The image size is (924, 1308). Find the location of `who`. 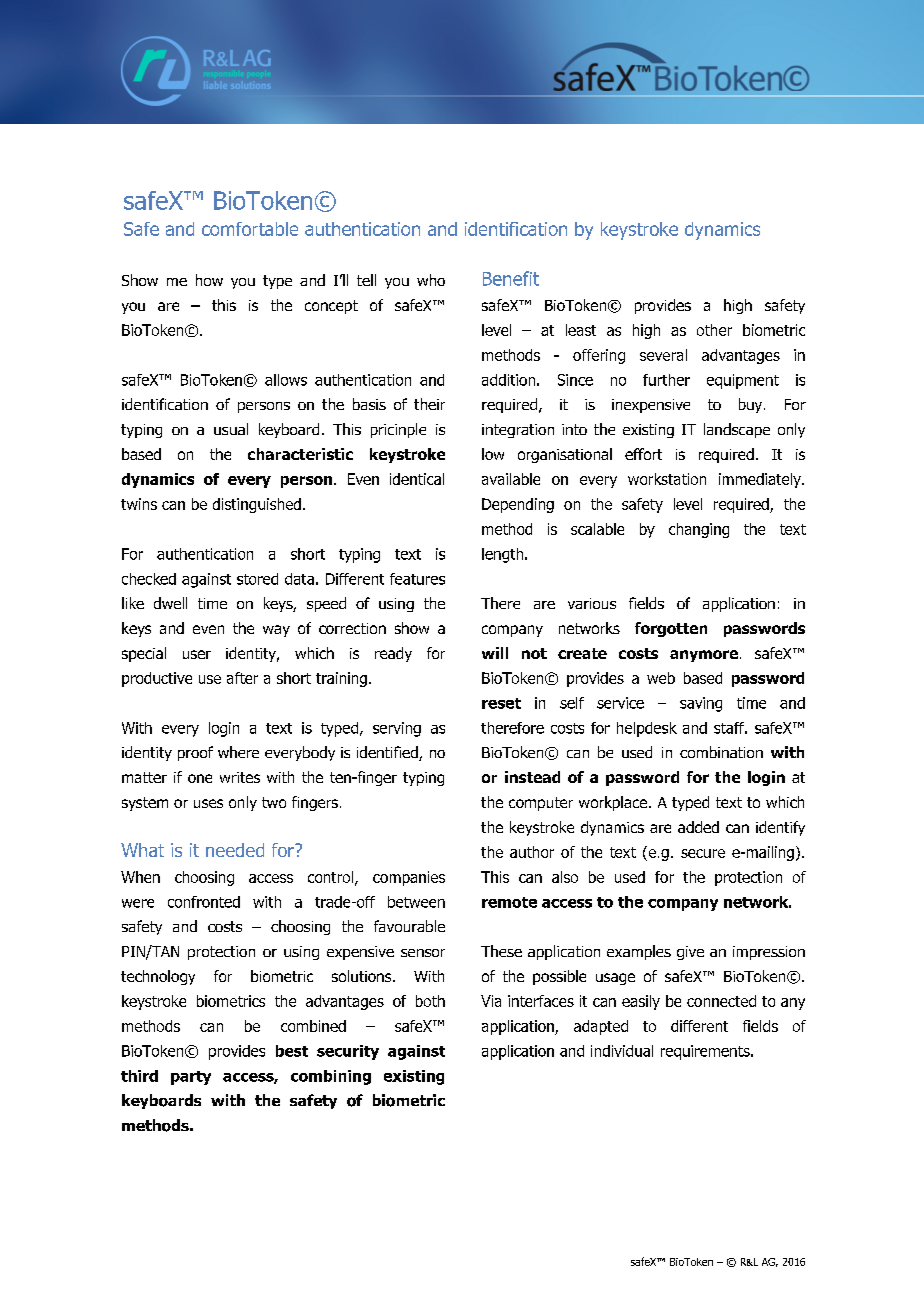

who is located at coordinates (431, 280).
